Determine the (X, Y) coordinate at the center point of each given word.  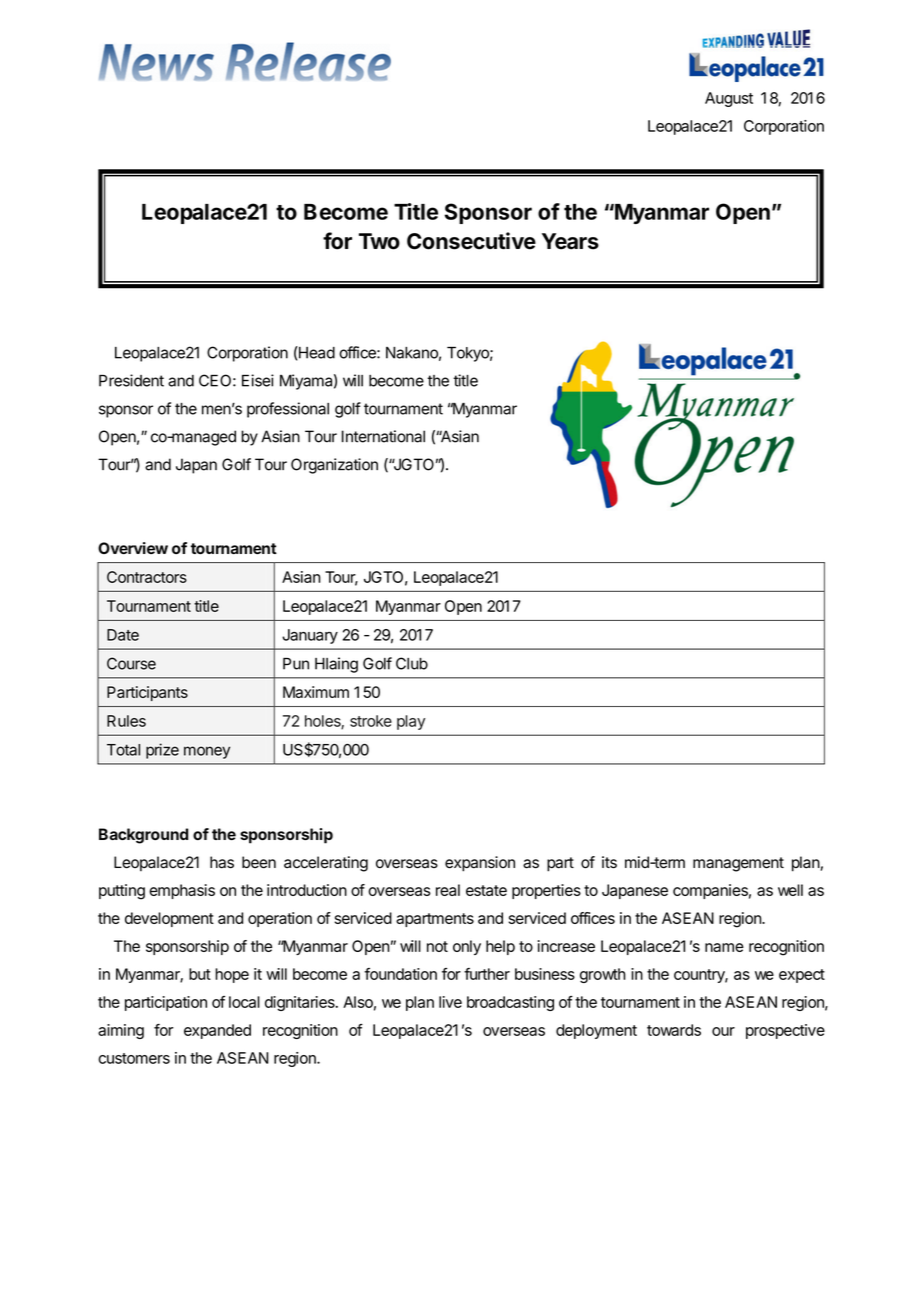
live (450, 1002)
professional (288, 410)
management (738, 864)
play (411, 722)
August (729, 99)
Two (379, 241)
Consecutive (471, 241)
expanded (217, 1031)
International (383, 436)
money (207, 752)
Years (570, 241)
